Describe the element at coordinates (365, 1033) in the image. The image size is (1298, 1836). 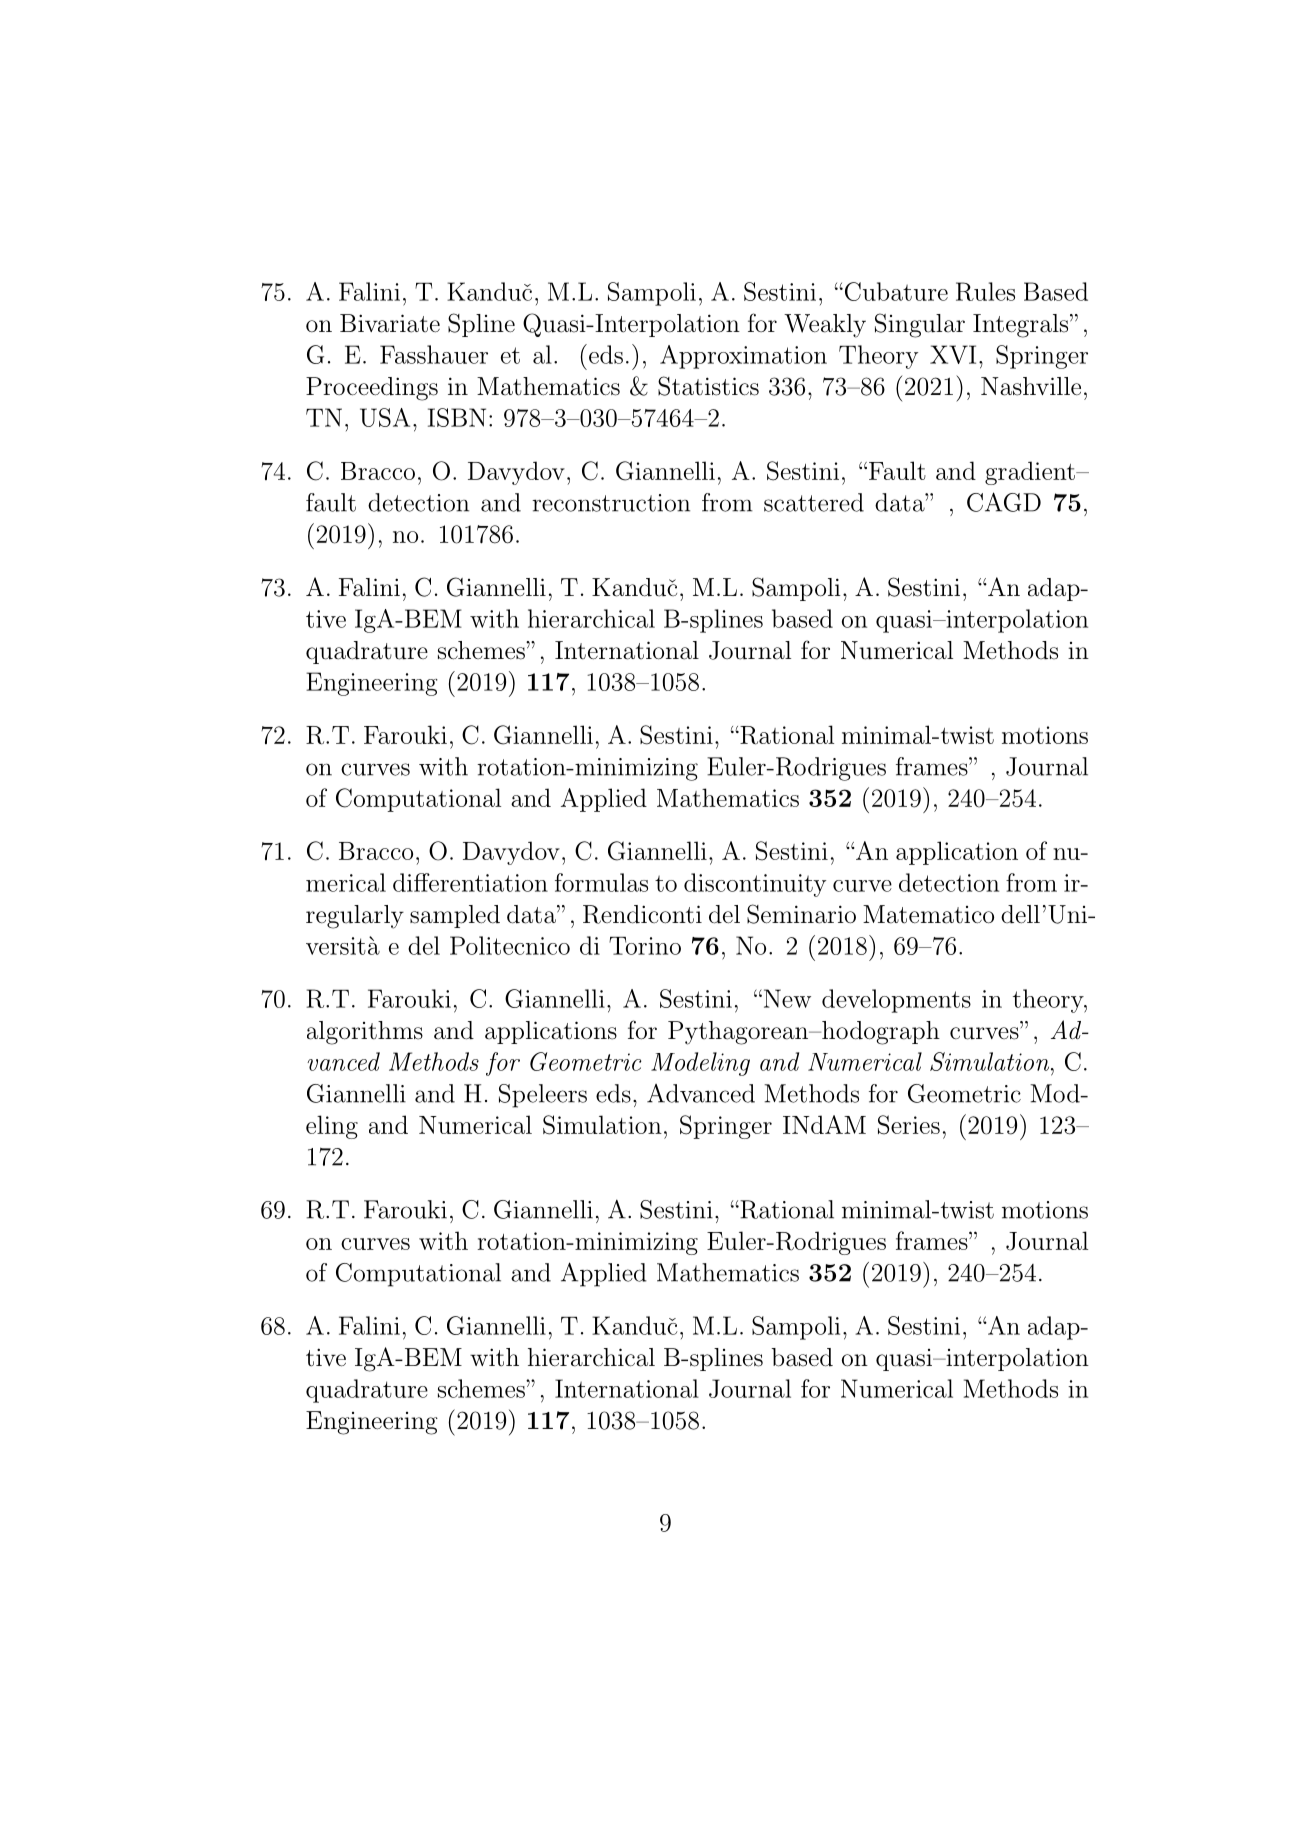
I see `algorithms` at that location.
